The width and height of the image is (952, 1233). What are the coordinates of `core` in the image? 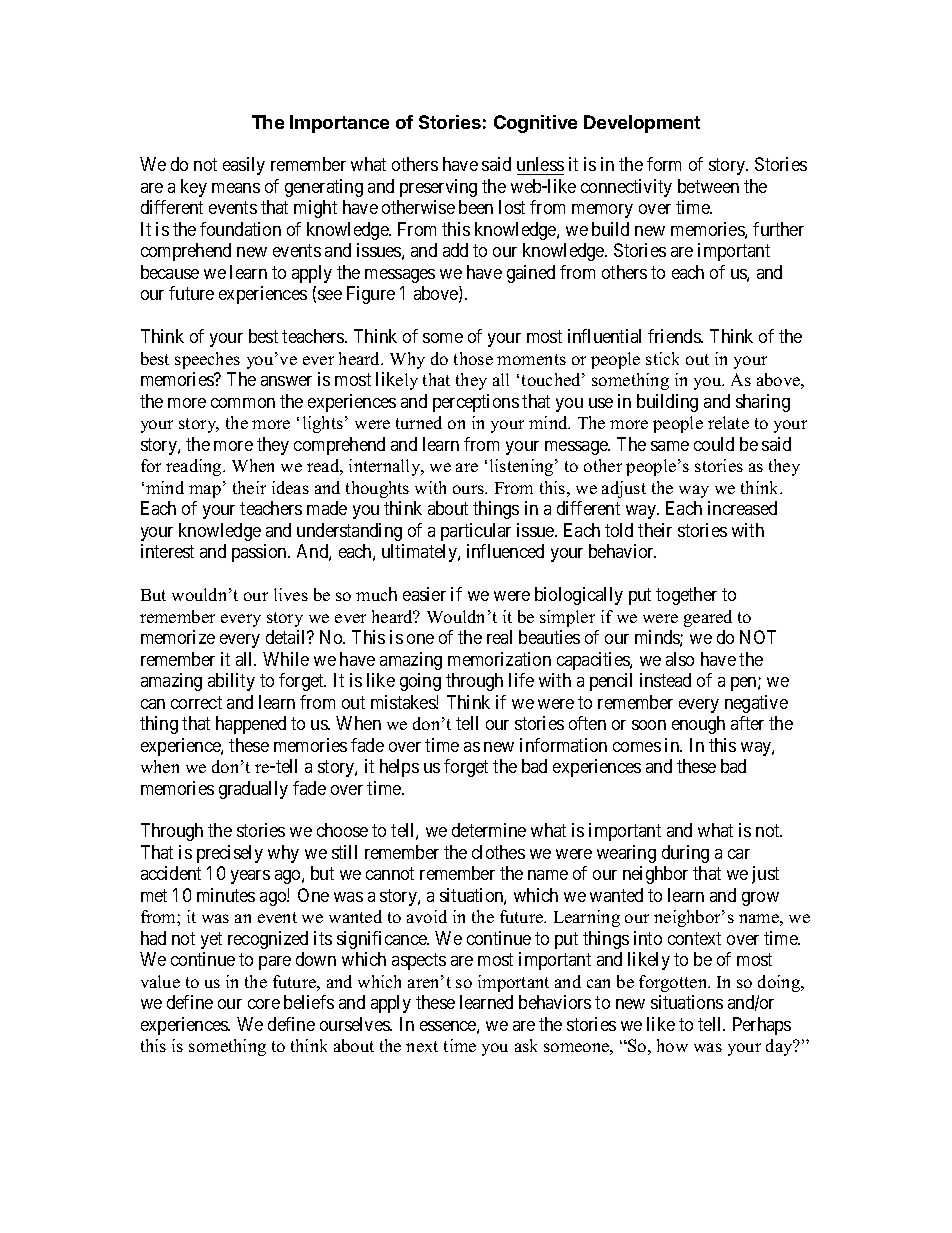 It's located at (264, 1004).
